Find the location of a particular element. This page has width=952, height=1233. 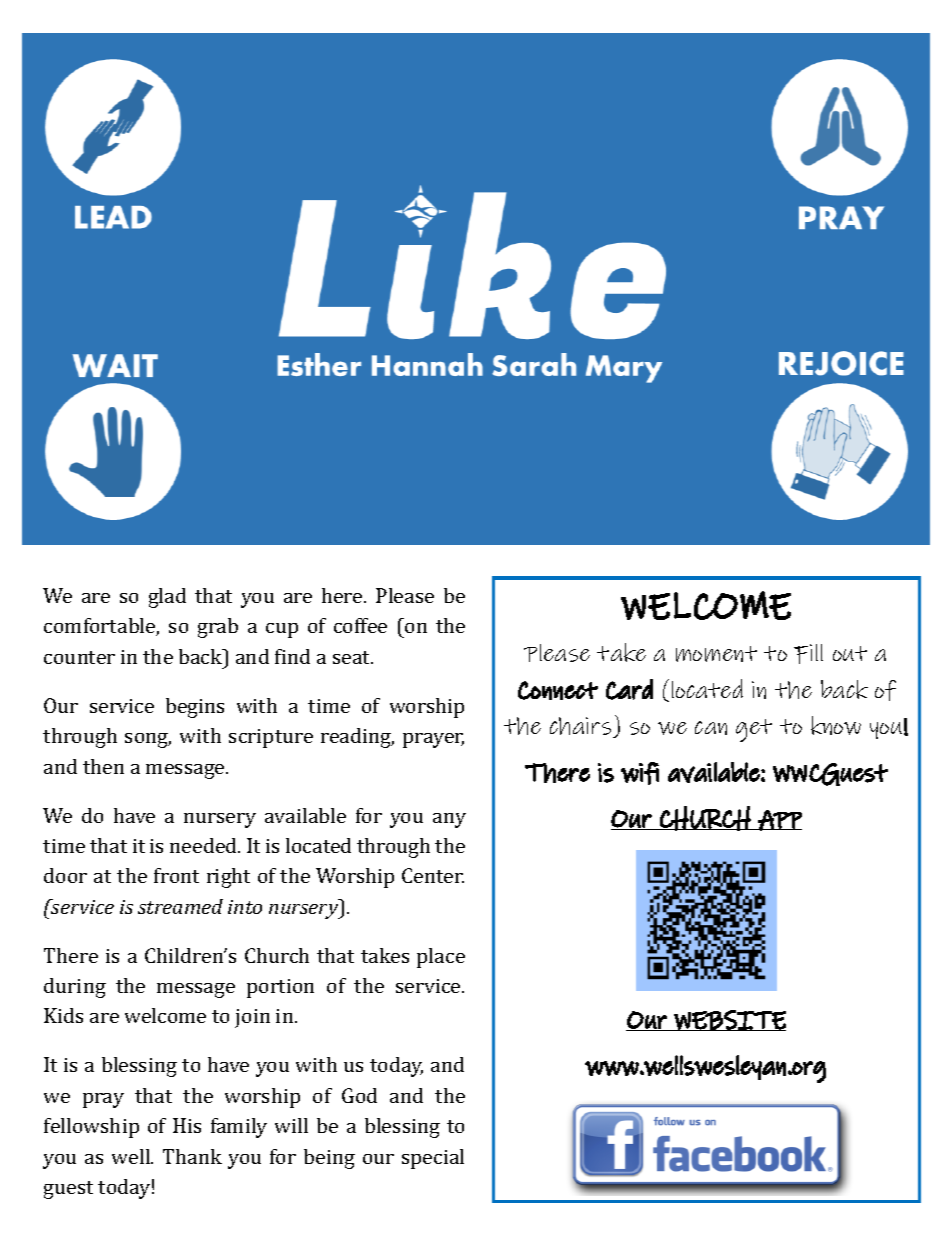

song is located at coordinates (148, 740).
